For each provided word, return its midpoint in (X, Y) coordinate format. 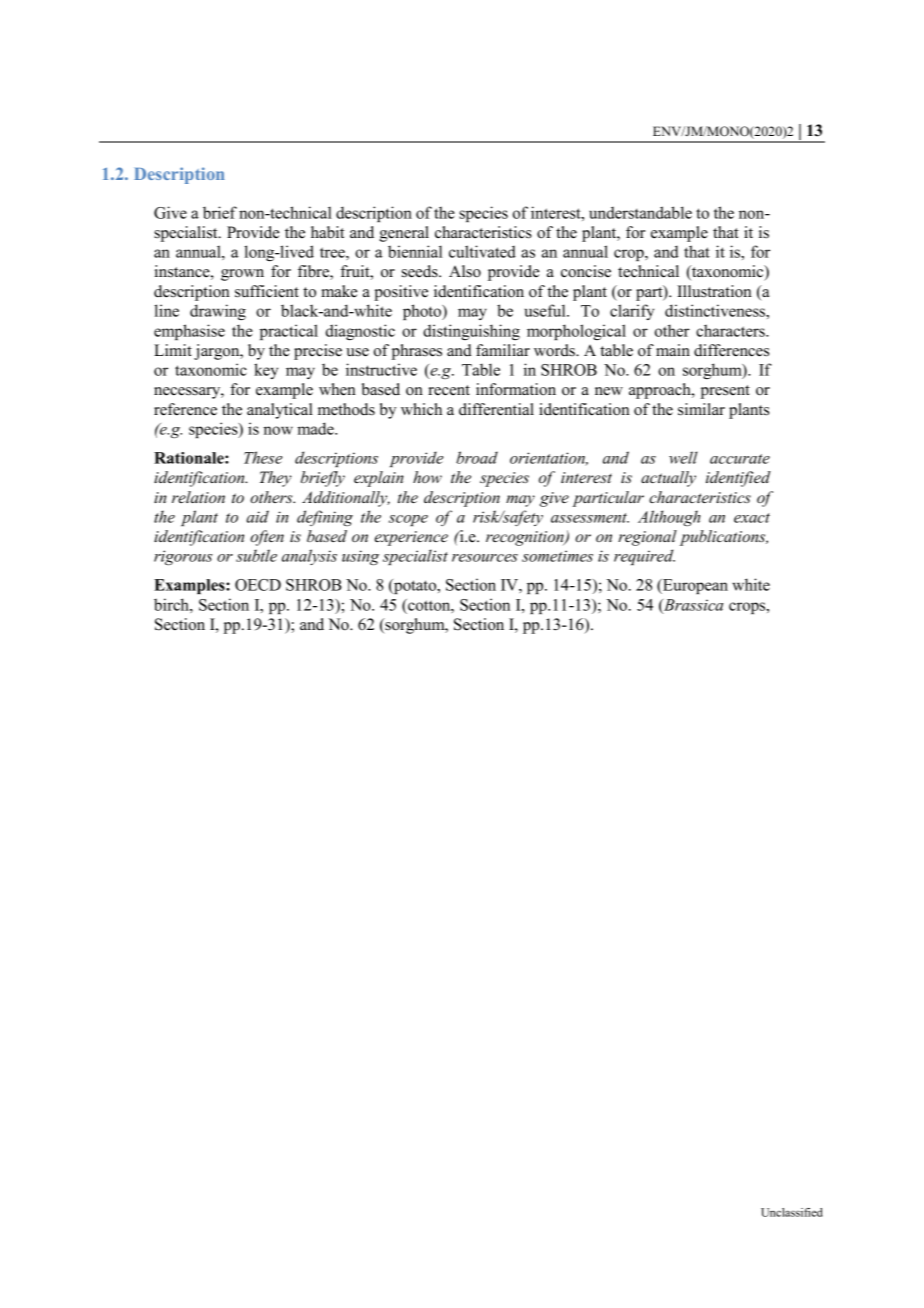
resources (485, 558)
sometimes (557, 556)
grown (242, 275)
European (694, 586)
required (644, 557)
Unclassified (791, 1212)
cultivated (482, 251)
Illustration (714, 291)
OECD (258, 585)
